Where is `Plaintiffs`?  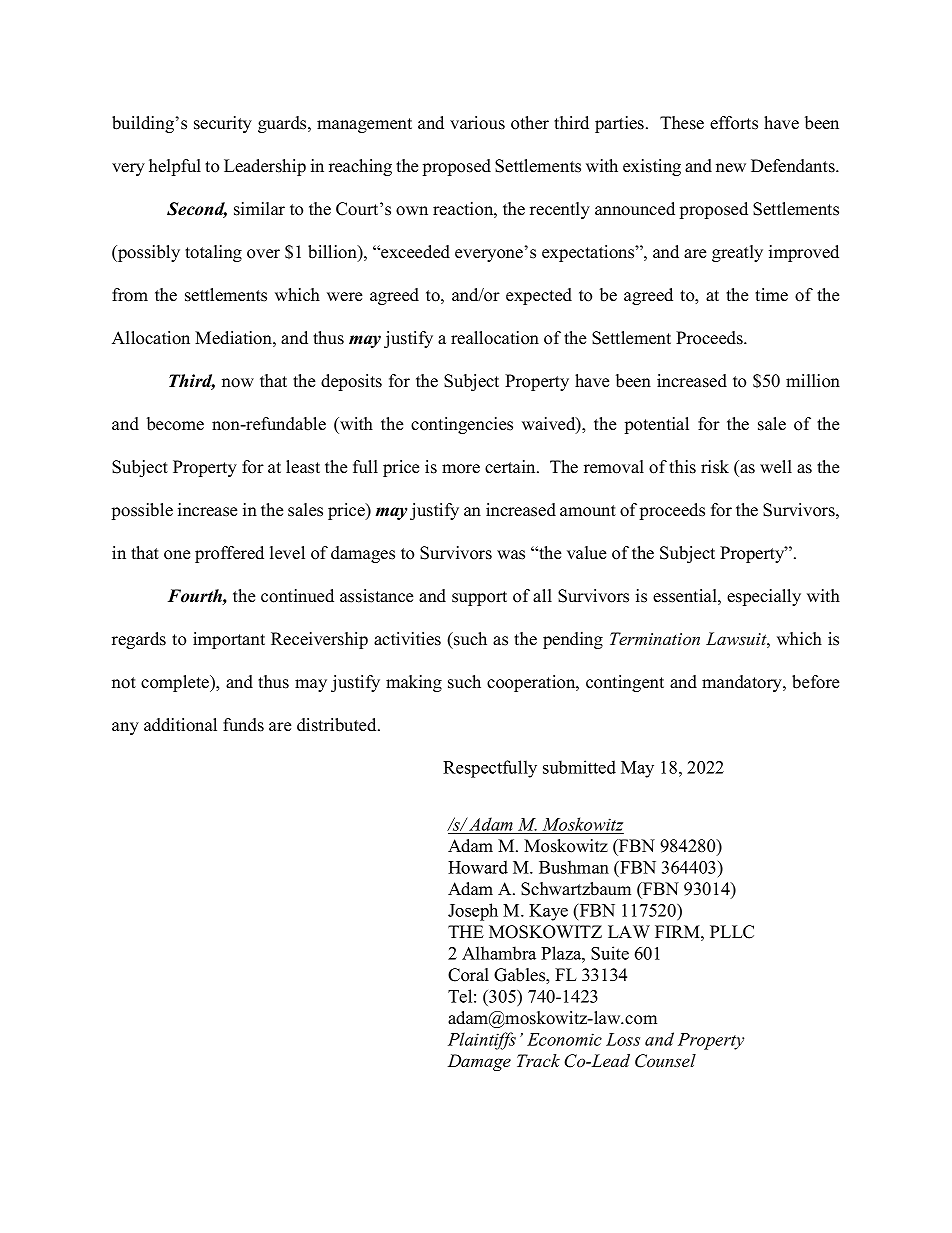
Plaintiffs is located at coordinates (482, 1041).
